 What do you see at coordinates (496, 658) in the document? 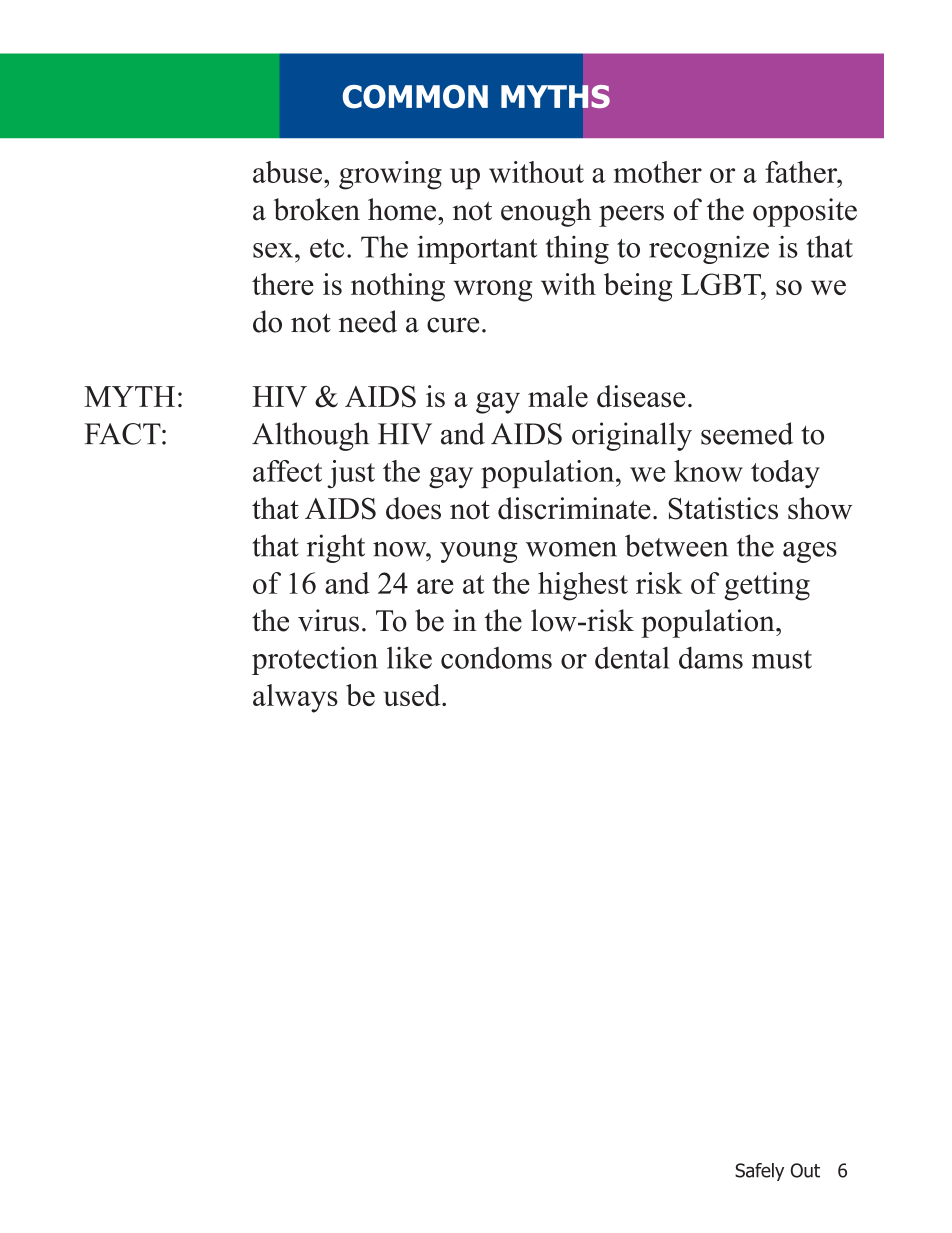
I see `condoms` at bounding box center [496, 658].
